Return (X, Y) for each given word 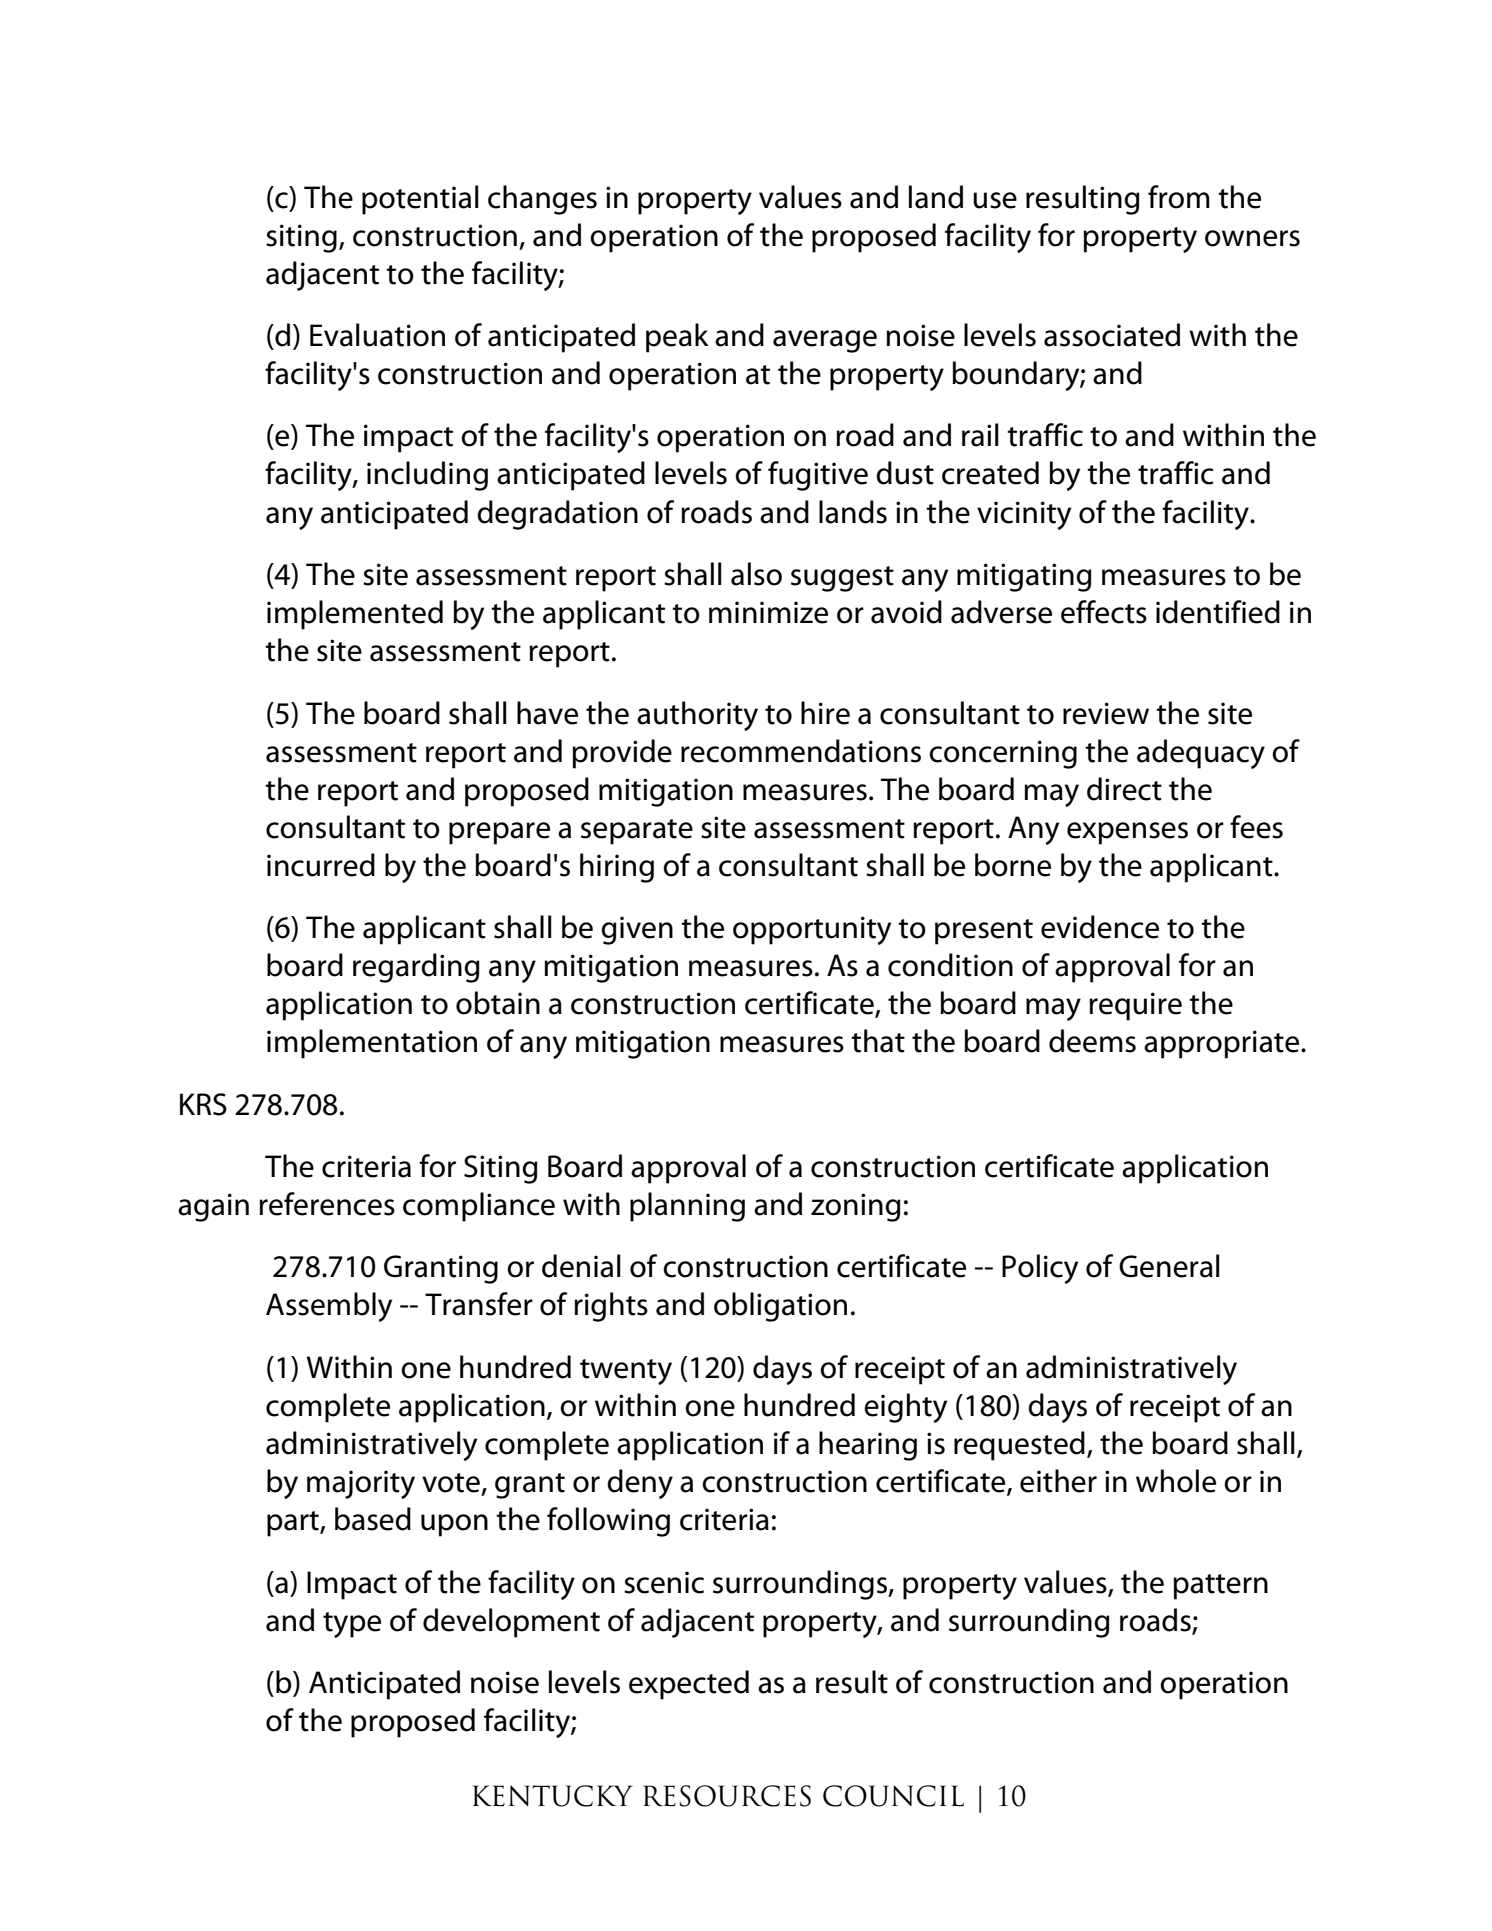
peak (677, 338)
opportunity (812, 930)
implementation (372, 1044)
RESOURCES (727, 1796)
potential (420, 200)
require (1135, 1006)
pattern (1220, 1587)
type (352, 1625)
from (1179, 197)
